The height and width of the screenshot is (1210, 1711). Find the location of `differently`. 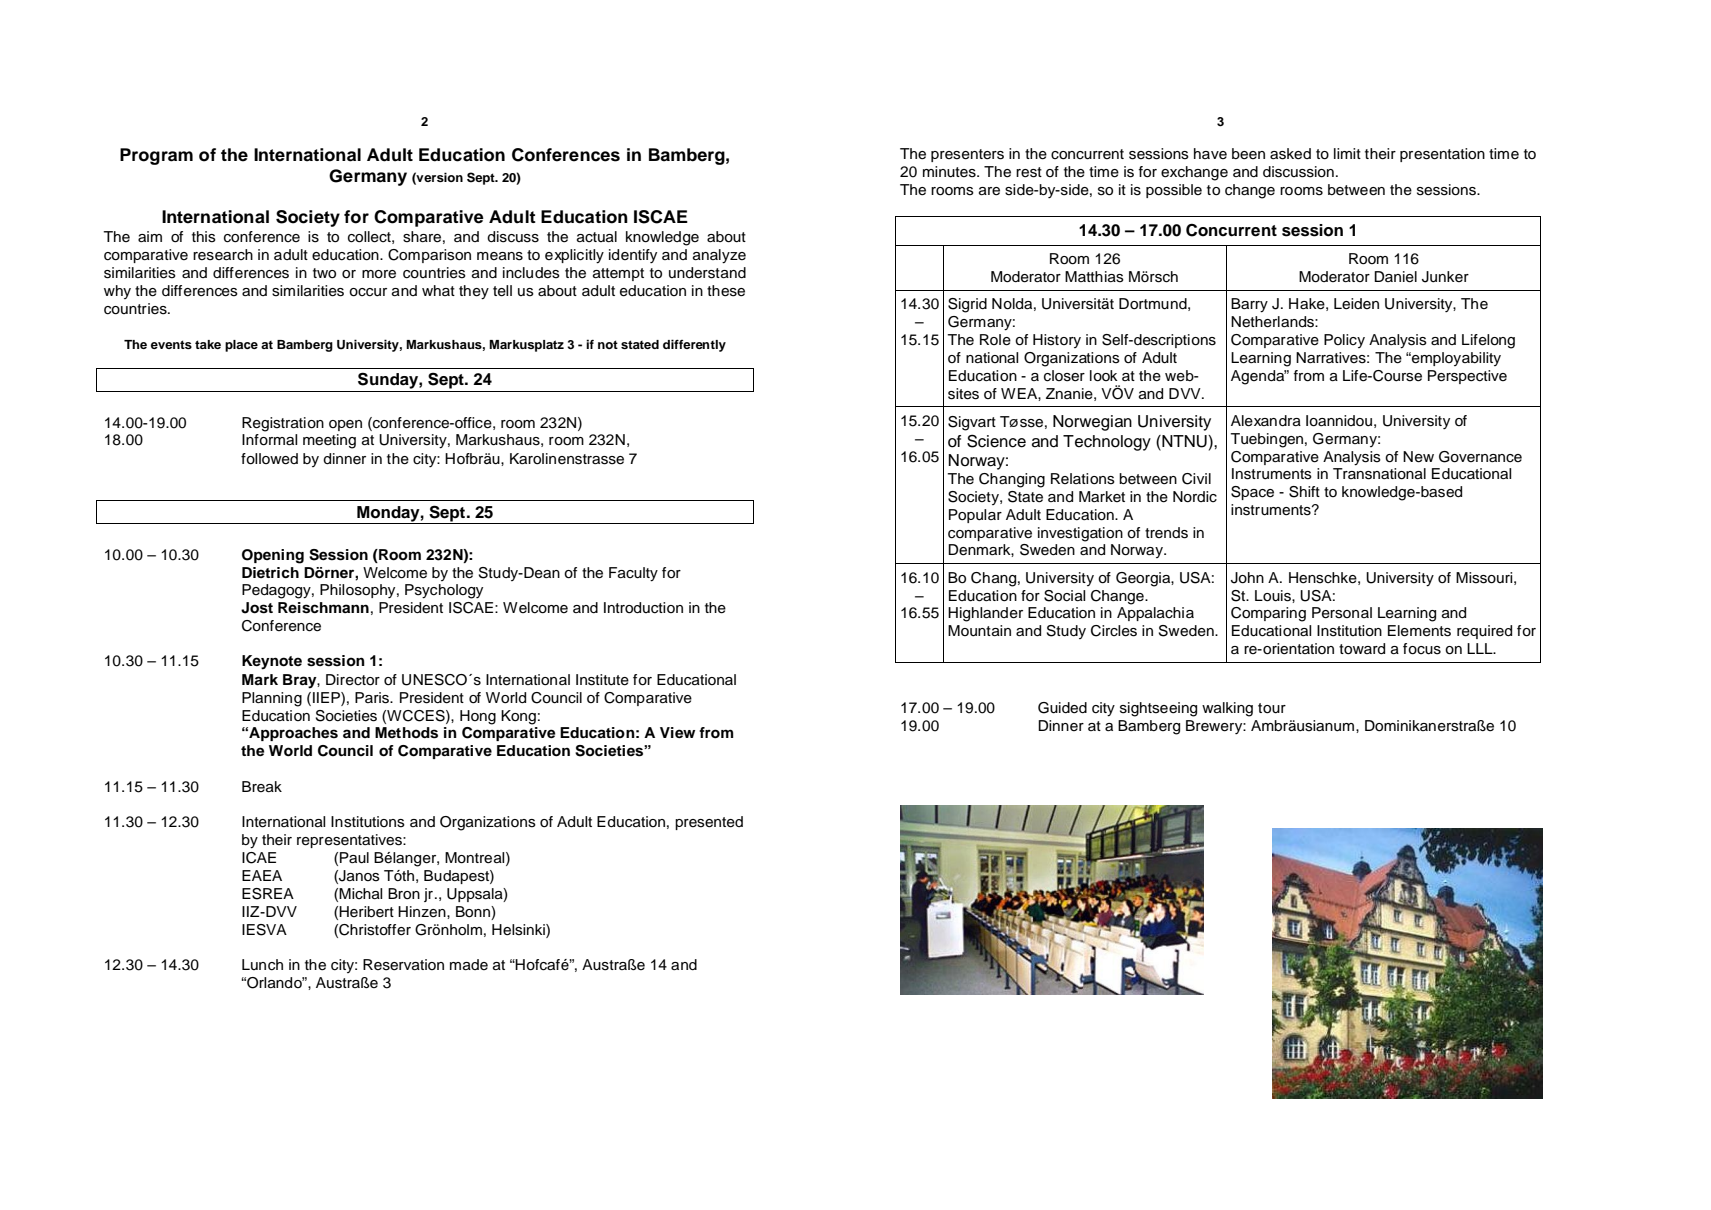

differently is located at coordinates (694, 345).
